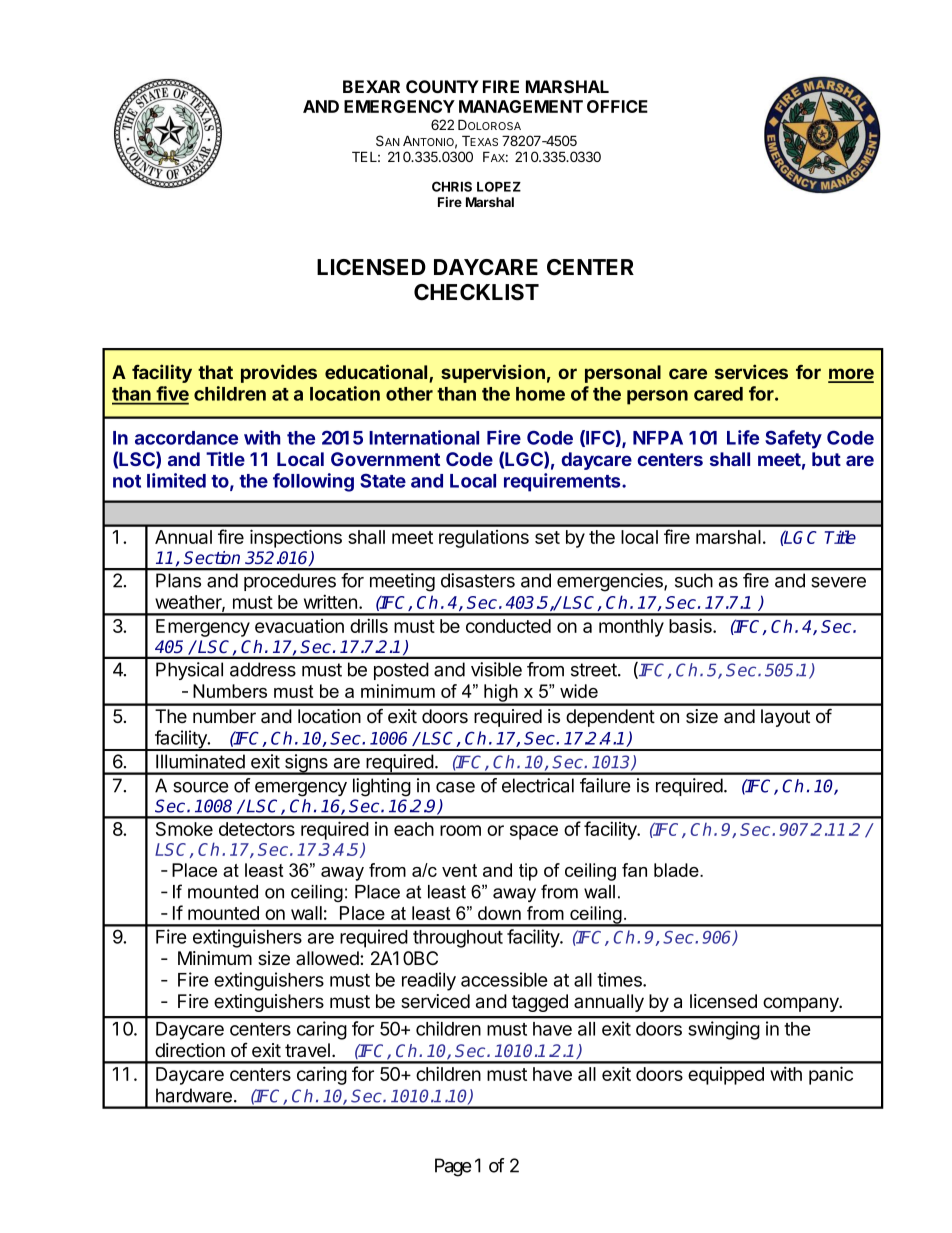 The width and height of the screenshot is (952, 1233). Describe the element at coordinates (726, 1076) in the screenshot. I see `equipped` at that location.
